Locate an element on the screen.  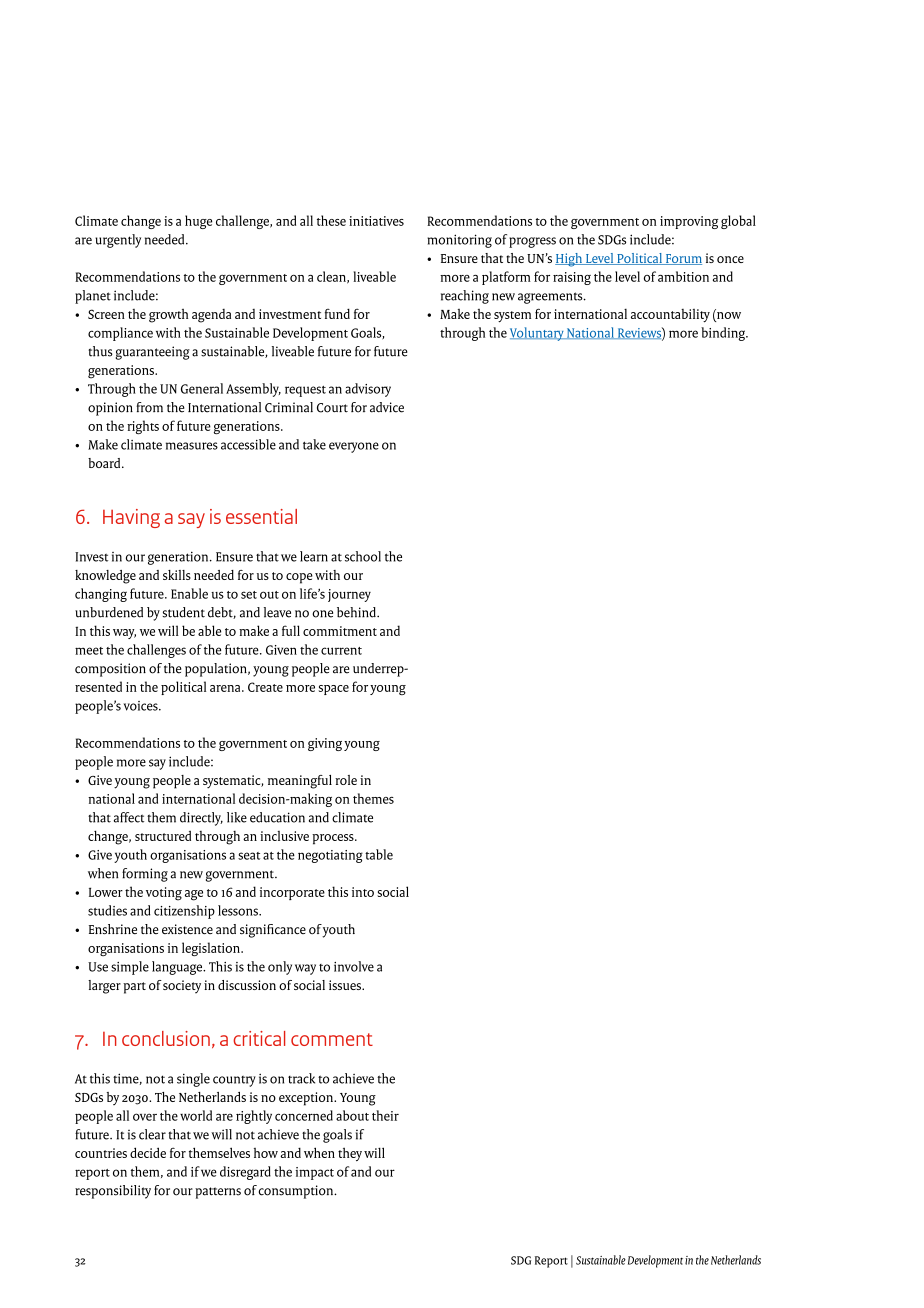
school is located at coordinates (363, 556).
